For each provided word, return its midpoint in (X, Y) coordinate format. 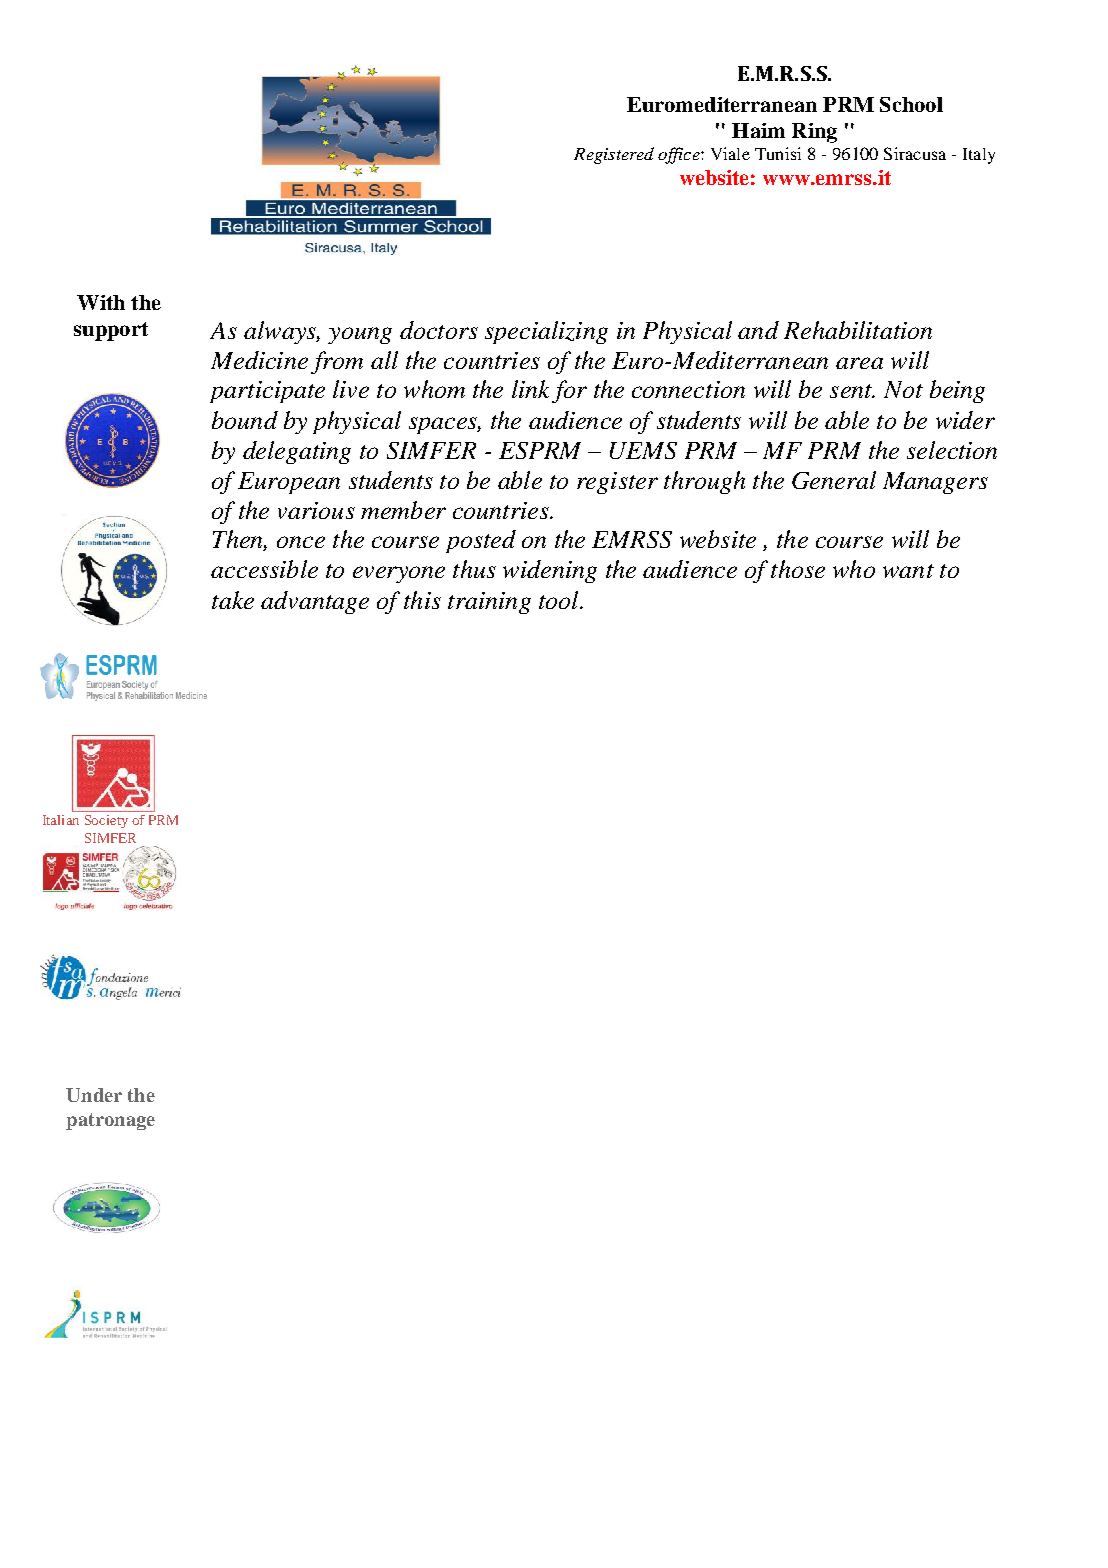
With (101, 302)
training (489, 603)
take (233, 600)
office (680, 155)
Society (106, 821)
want (908, 571)
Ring (814, 133)
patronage (110, 1121)
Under (94, 1095)
